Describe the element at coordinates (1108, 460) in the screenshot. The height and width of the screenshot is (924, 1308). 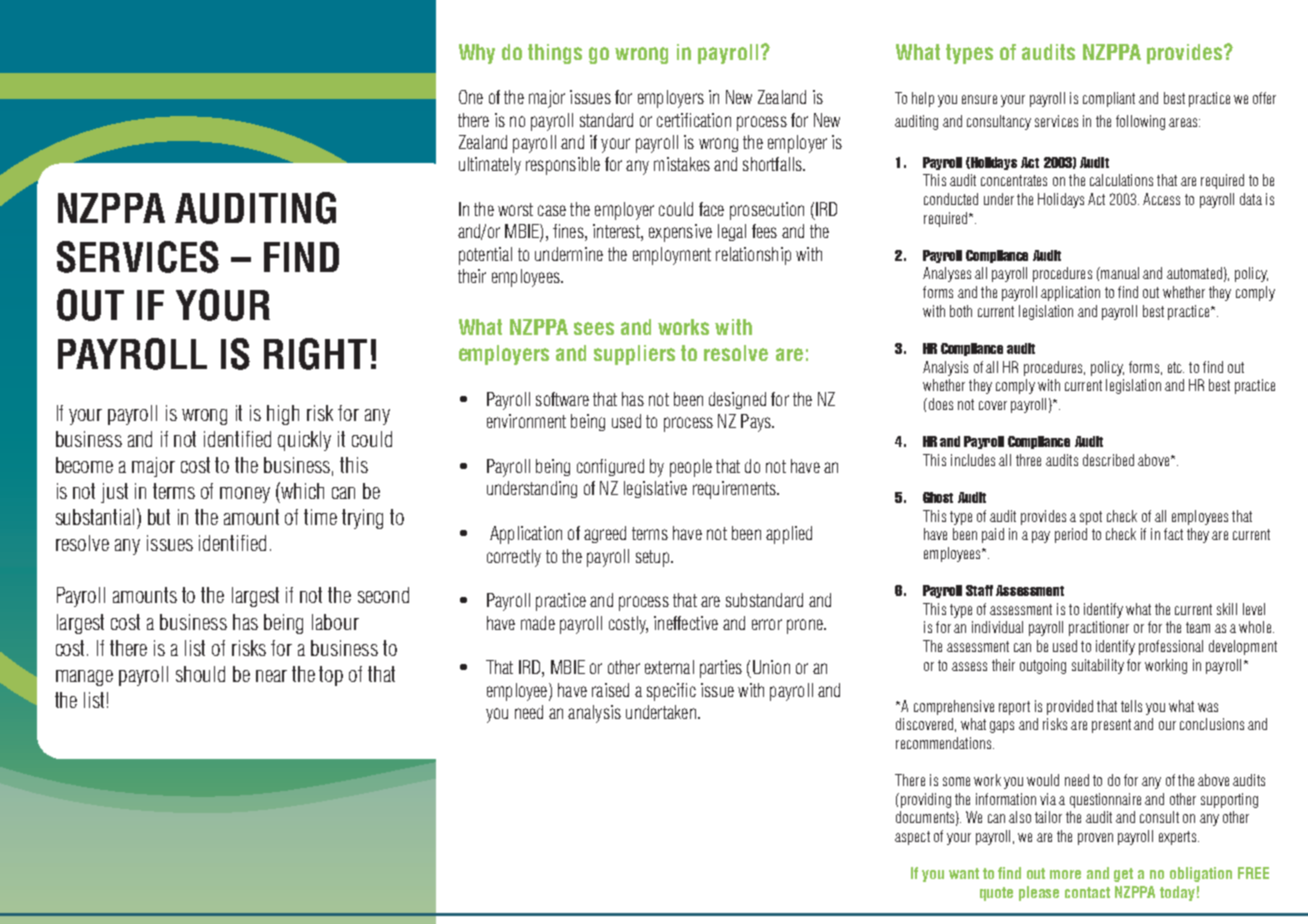
I see `described` at that location.
